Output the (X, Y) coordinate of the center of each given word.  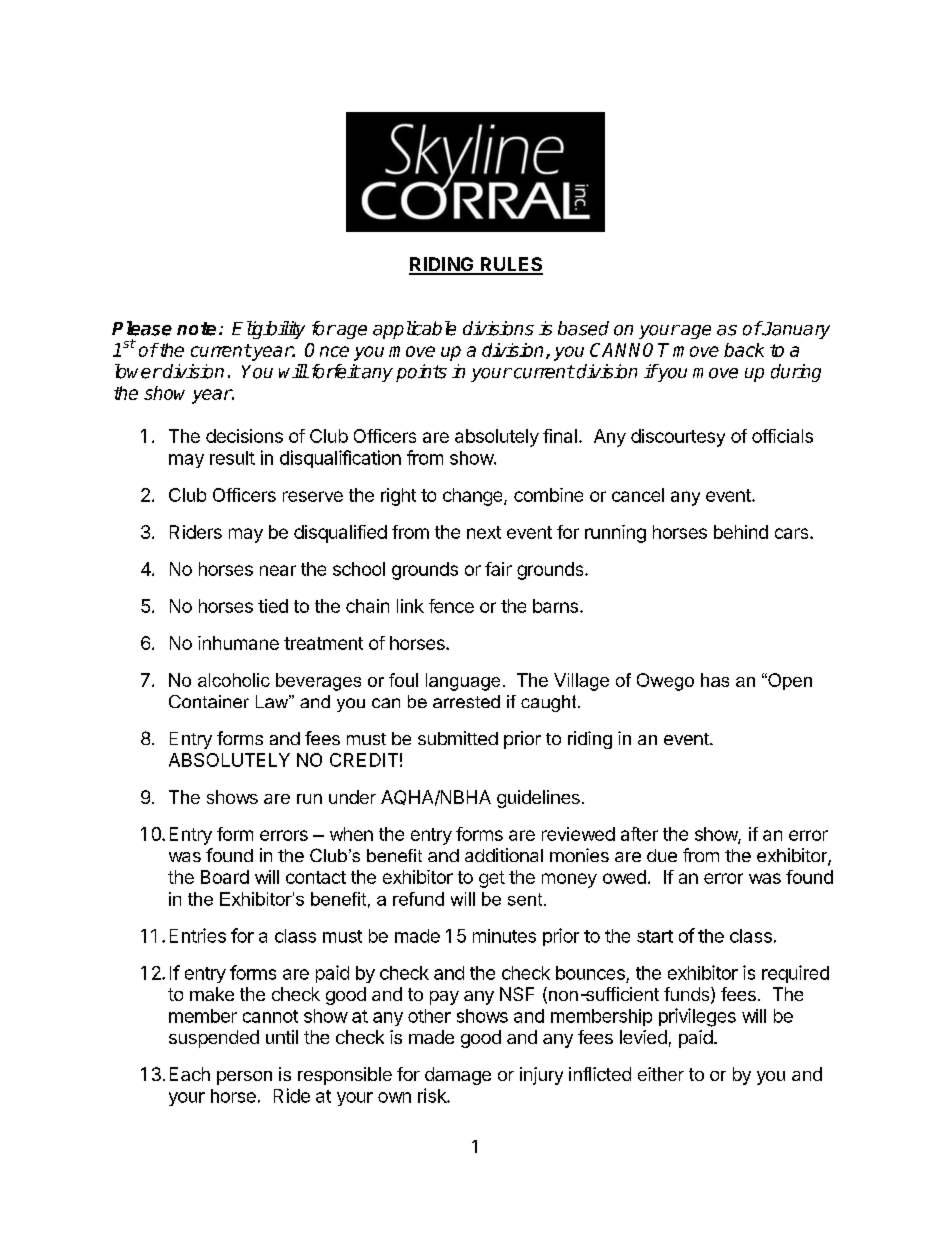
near (278, 570)
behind (741, 532)
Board (225, 877)
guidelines (538, 799)
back (744, 350)
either (661, 1074)
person (244, 1078)
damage (458, 1076)
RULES (511, 265)
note (196, 329)
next (484, 532)
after (639, 834)
